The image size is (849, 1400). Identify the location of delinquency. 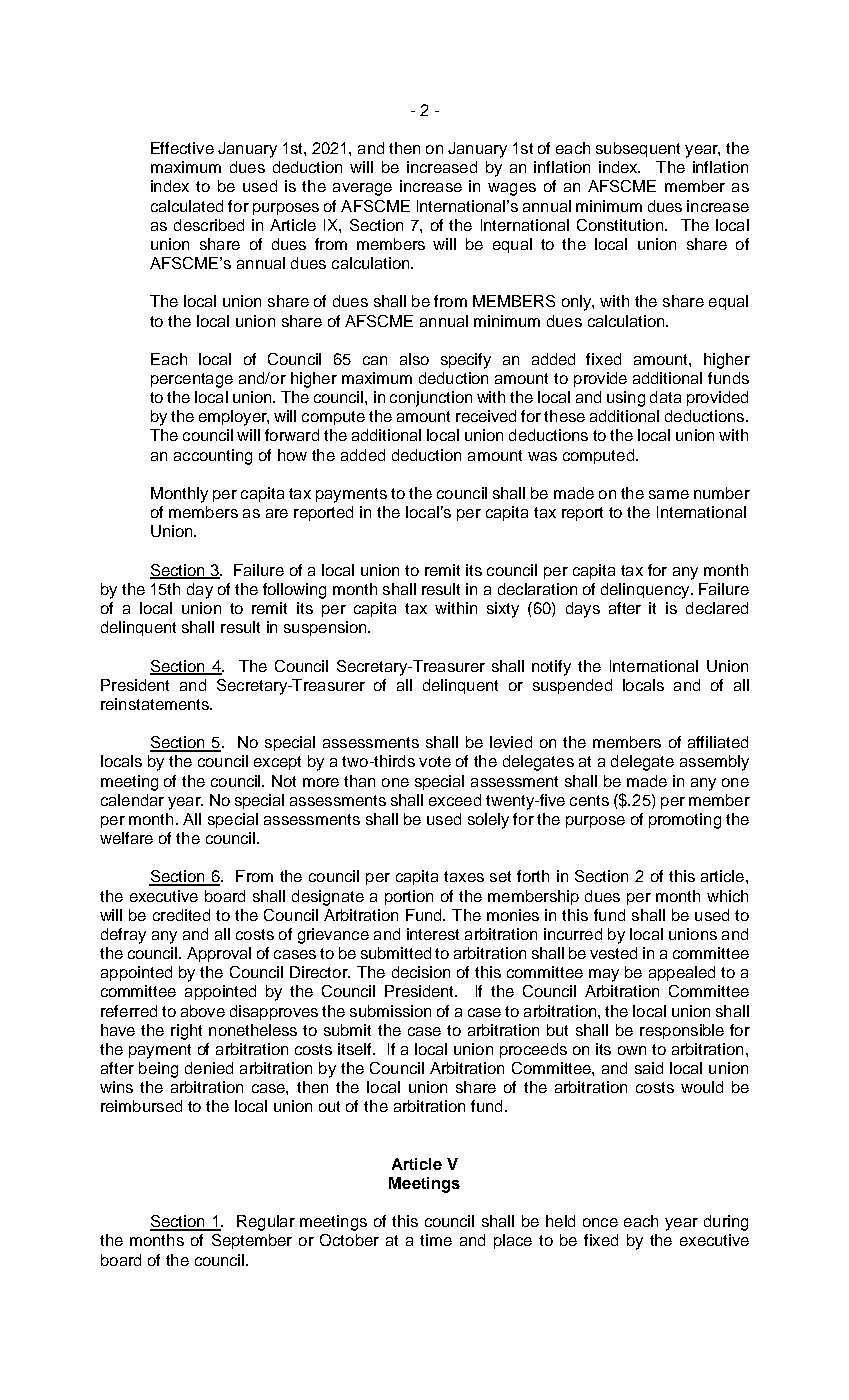
(646, 591).
